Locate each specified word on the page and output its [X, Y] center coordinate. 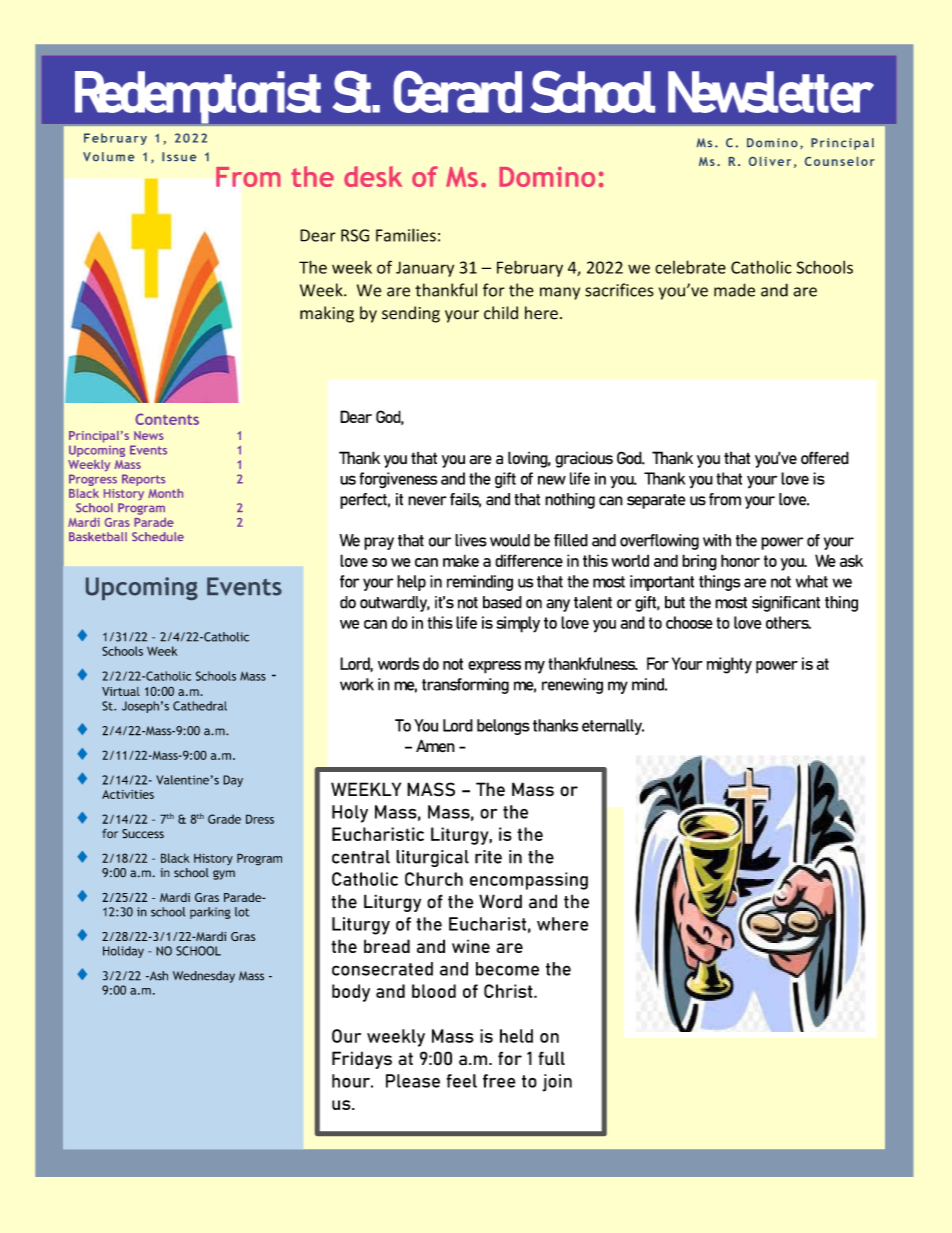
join [557, 1083]
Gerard [458, 92]
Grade [224, 819]
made [734, 290]
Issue [179, 156]
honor [740, 560]
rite [488, 857]
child [501, 313]
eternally [613, 727]
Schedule [158, 536]
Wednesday [204, 977]
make [461, 560]
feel [461, 1081]
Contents [167, 419]
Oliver [770, 161]
